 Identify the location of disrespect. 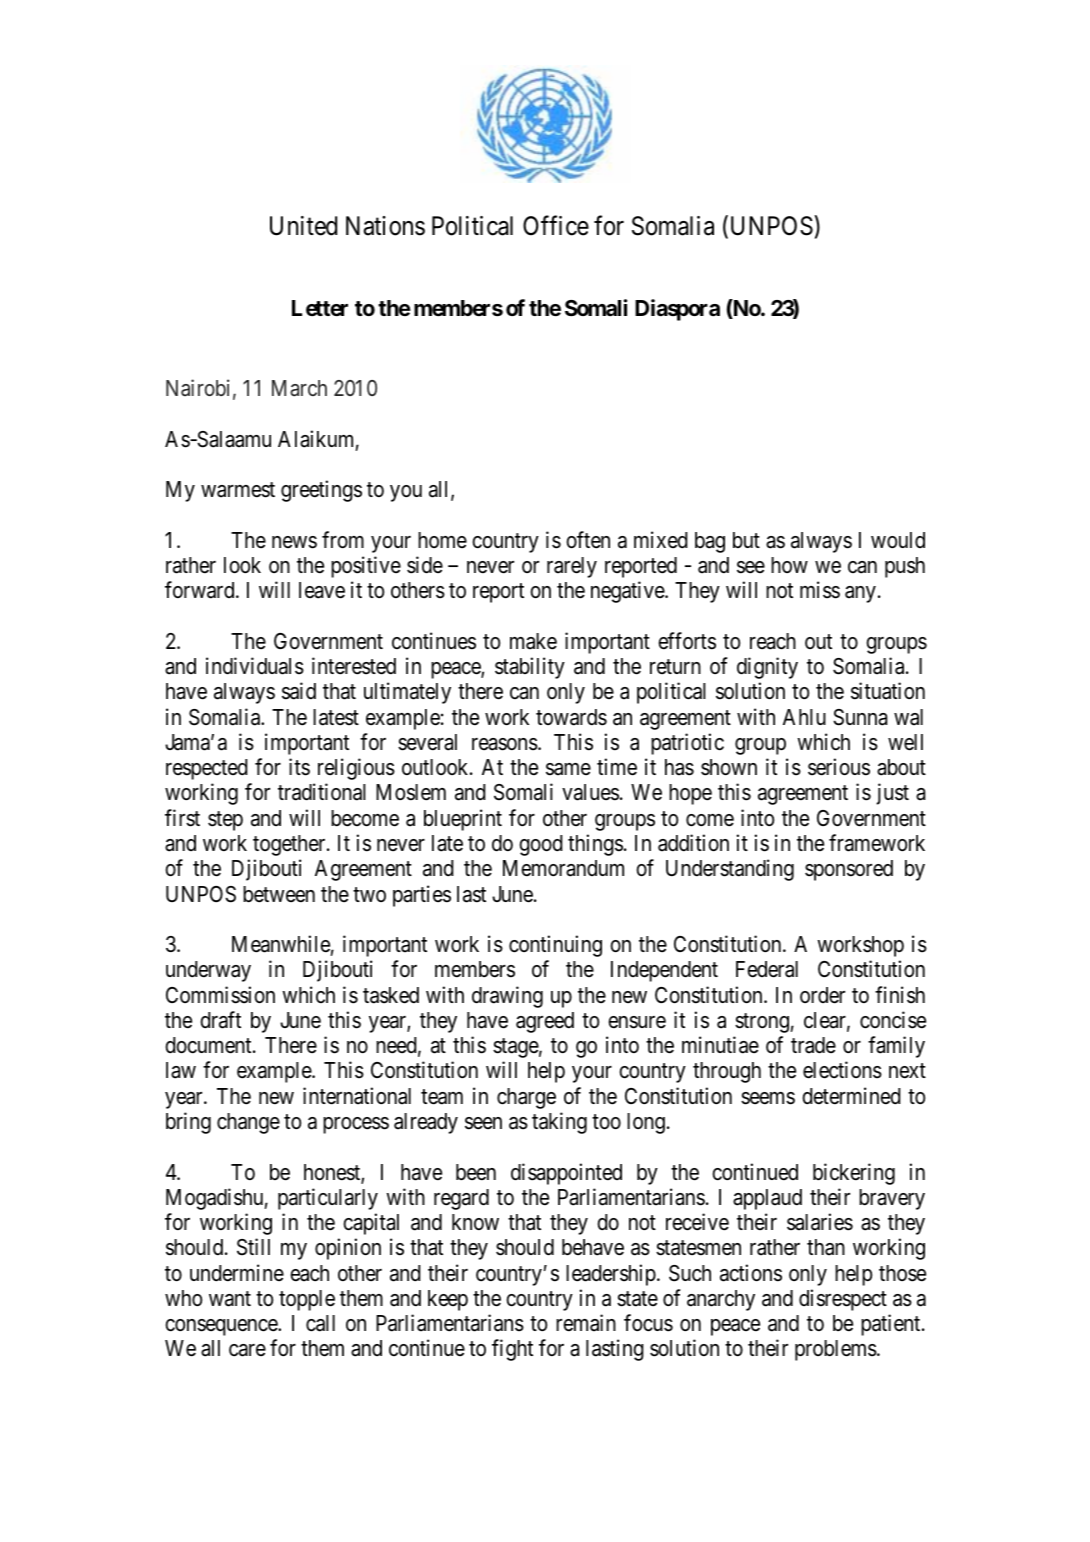
(843, 1300).
